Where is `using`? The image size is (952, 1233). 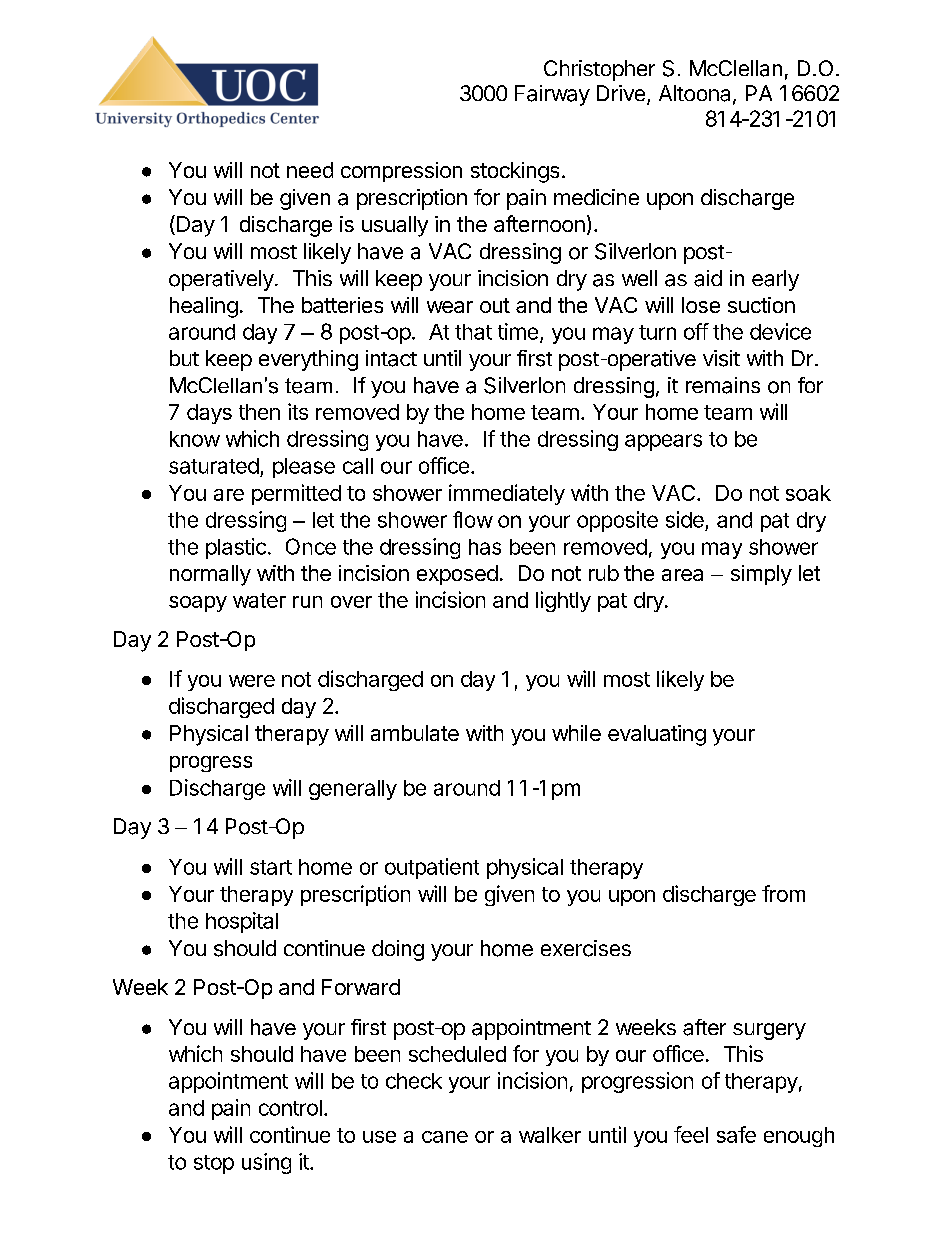 using is located at coordinates (266, 1163).
